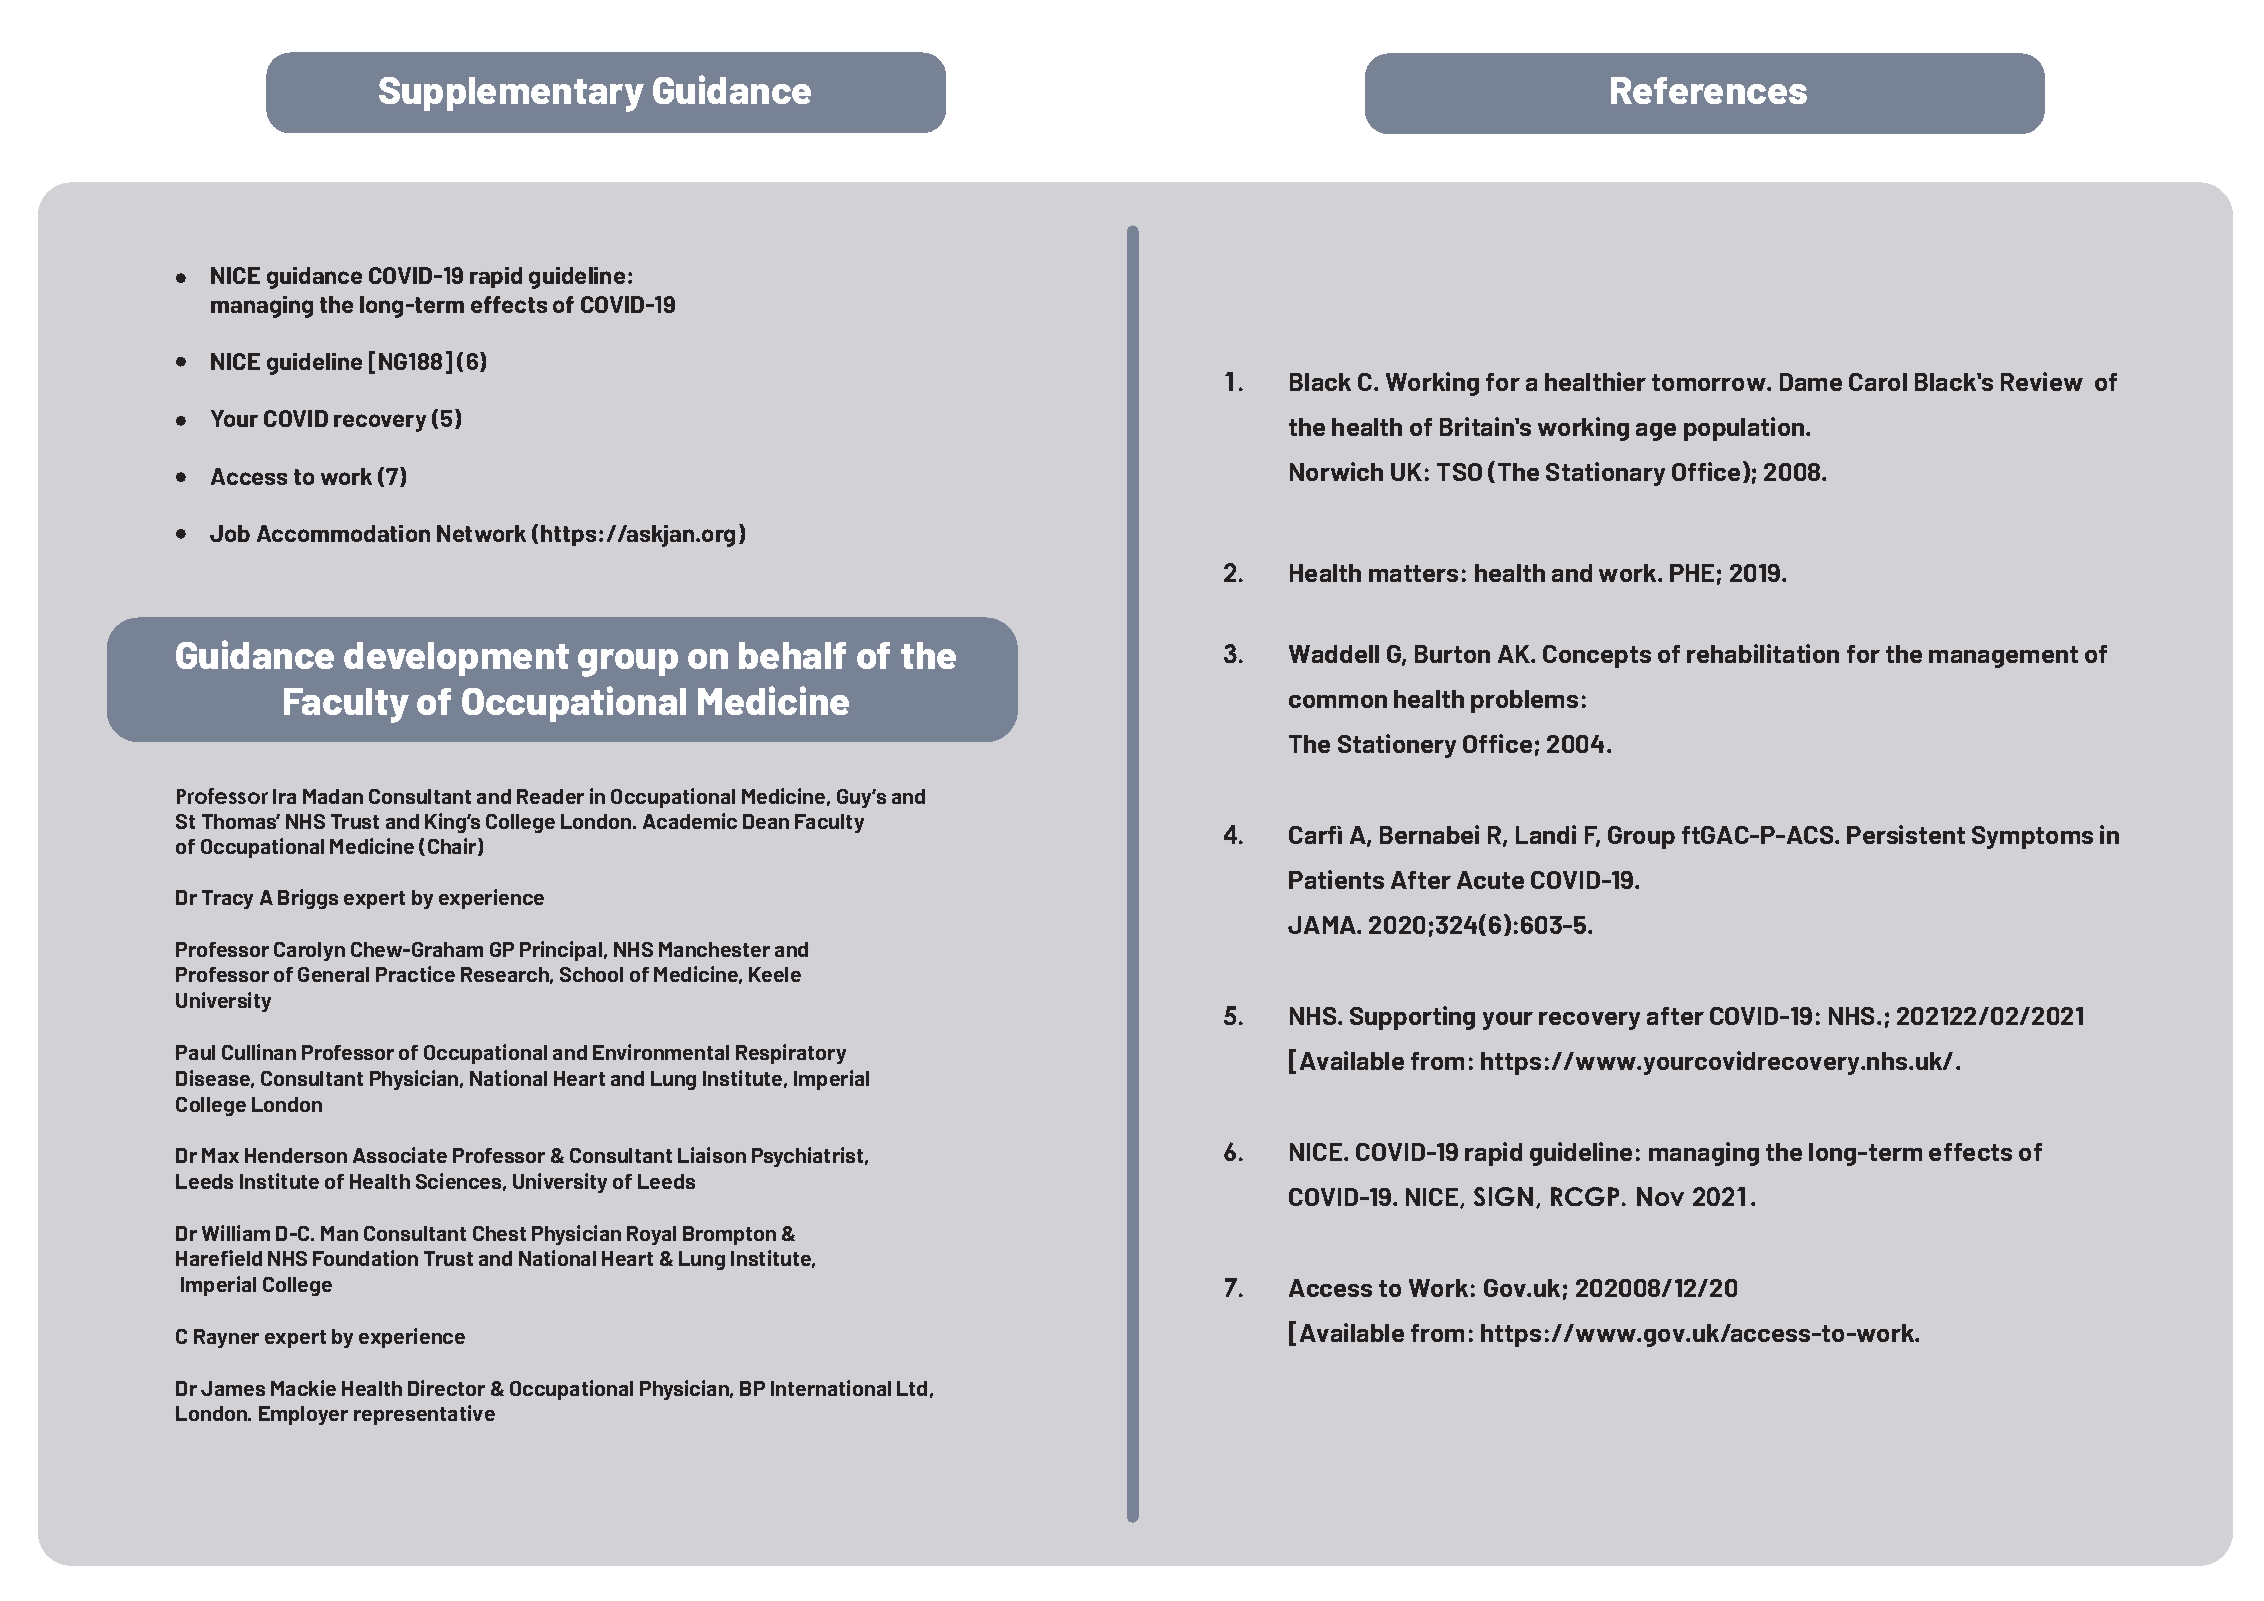 This screenshot has height=1601, width=2264. What do you see at coordinates (511, 94) in the screenshot?
I see `Supplementary` at bounding box center [511, 94].
